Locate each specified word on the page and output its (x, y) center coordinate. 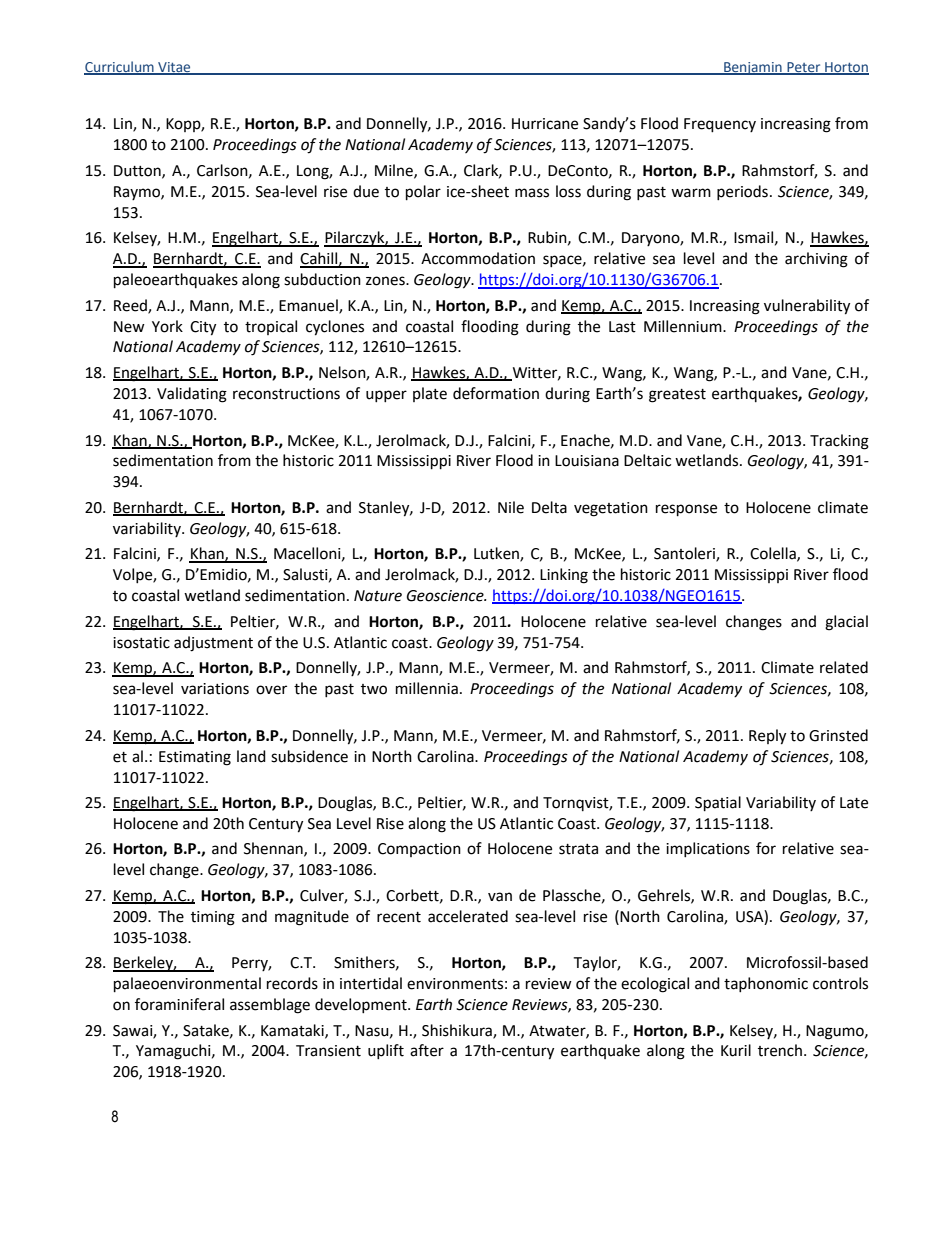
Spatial (718, 804)
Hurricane (545, 124)
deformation (496, 393)
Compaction (419, 850)
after (427, 1050)
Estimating (195, 758)
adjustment (213, 644)
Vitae (174, 68)
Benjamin (753, 68)
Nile (511, 507)
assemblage (270, 1006)
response (686, 510)
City (203, 328)
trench (780, 1050)
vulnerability (807, 307)
